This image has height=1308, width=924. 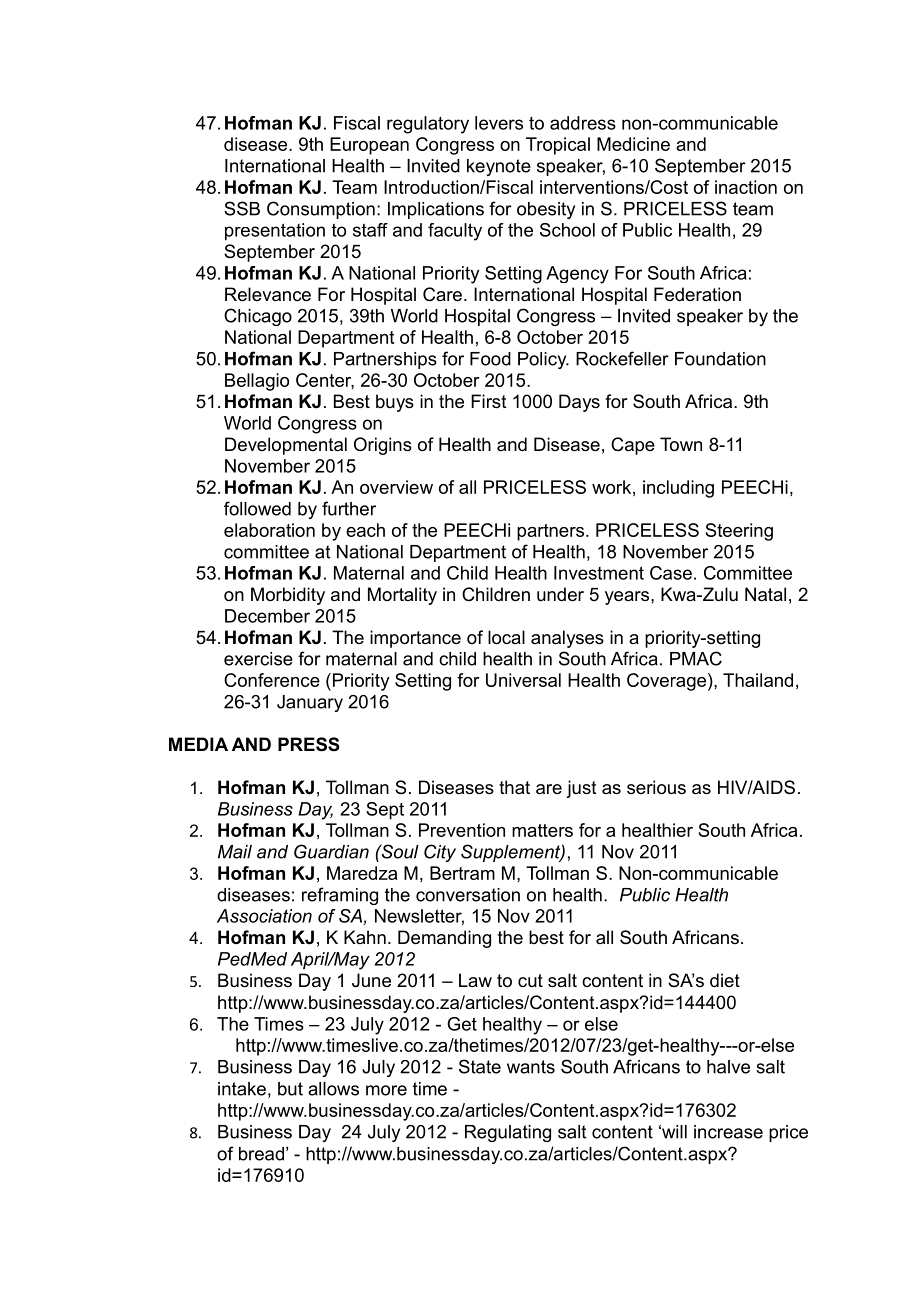 What do you see at coordinates (514, 787) in the image?
I see `that` at bounding box center [514, 787].
